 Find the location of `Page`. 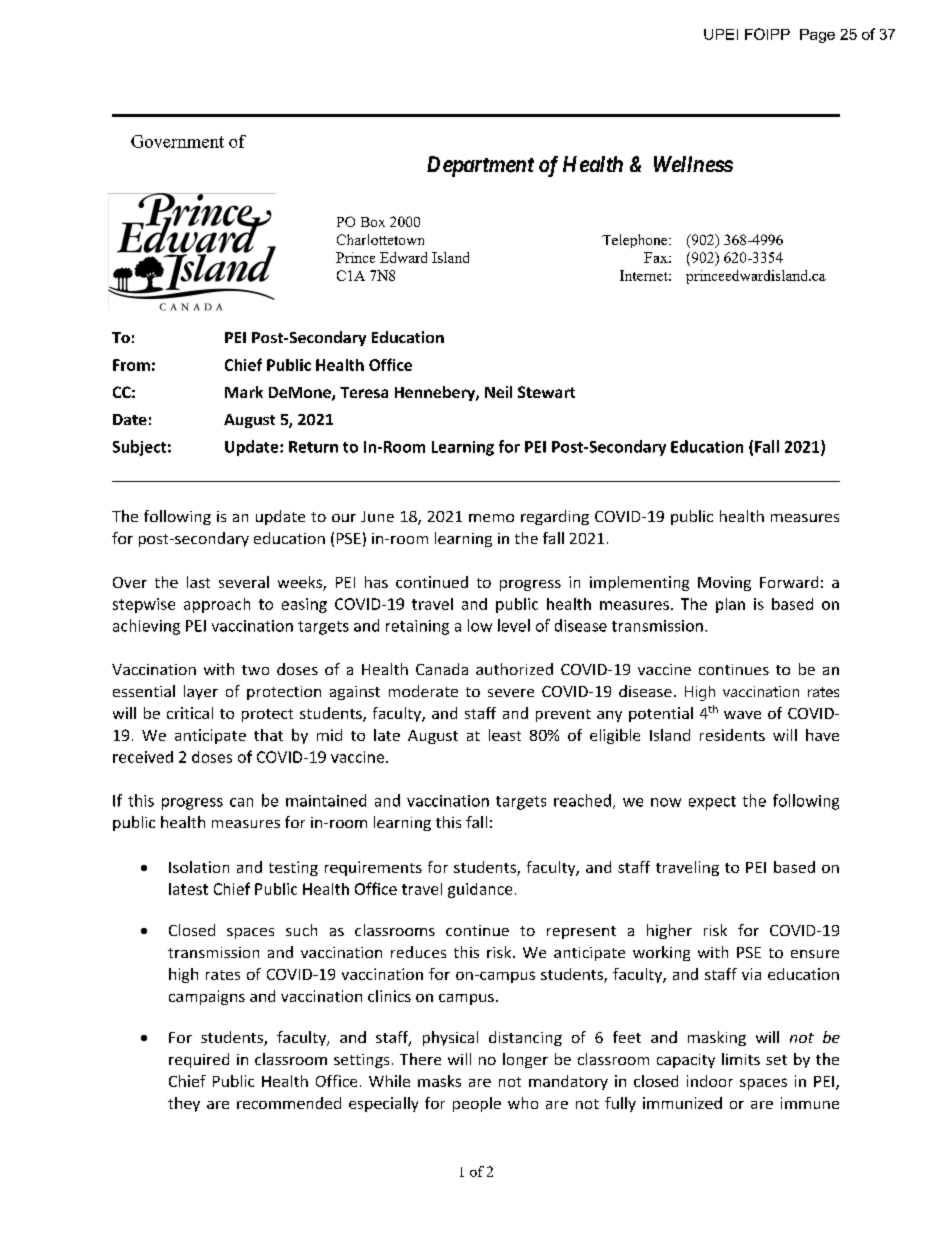

Page is located at coordinates (817, 36).
